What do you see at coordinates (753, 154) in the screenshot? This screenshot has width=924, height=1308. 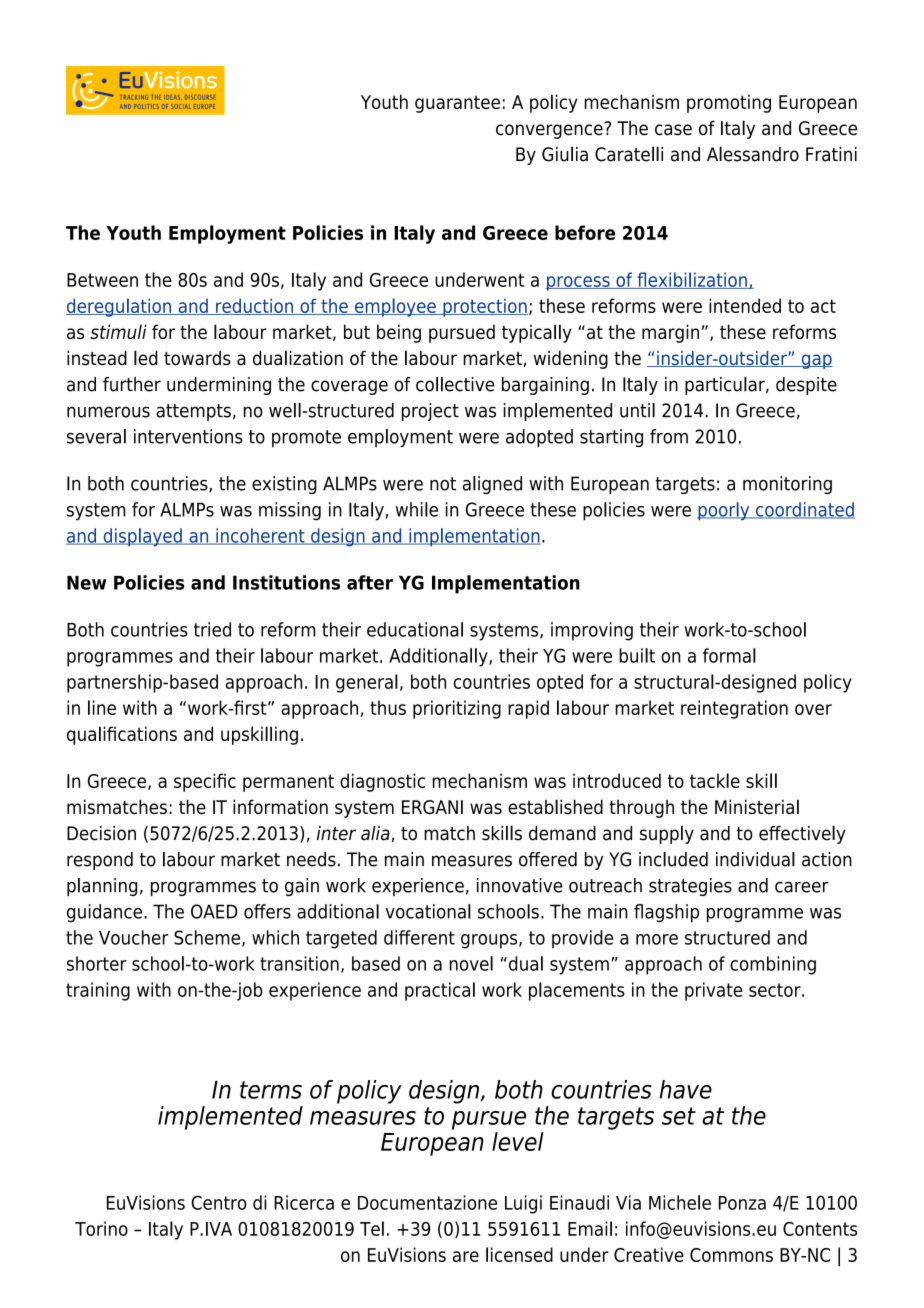 I see `Alessandro` at bounding box center [753, 154].
